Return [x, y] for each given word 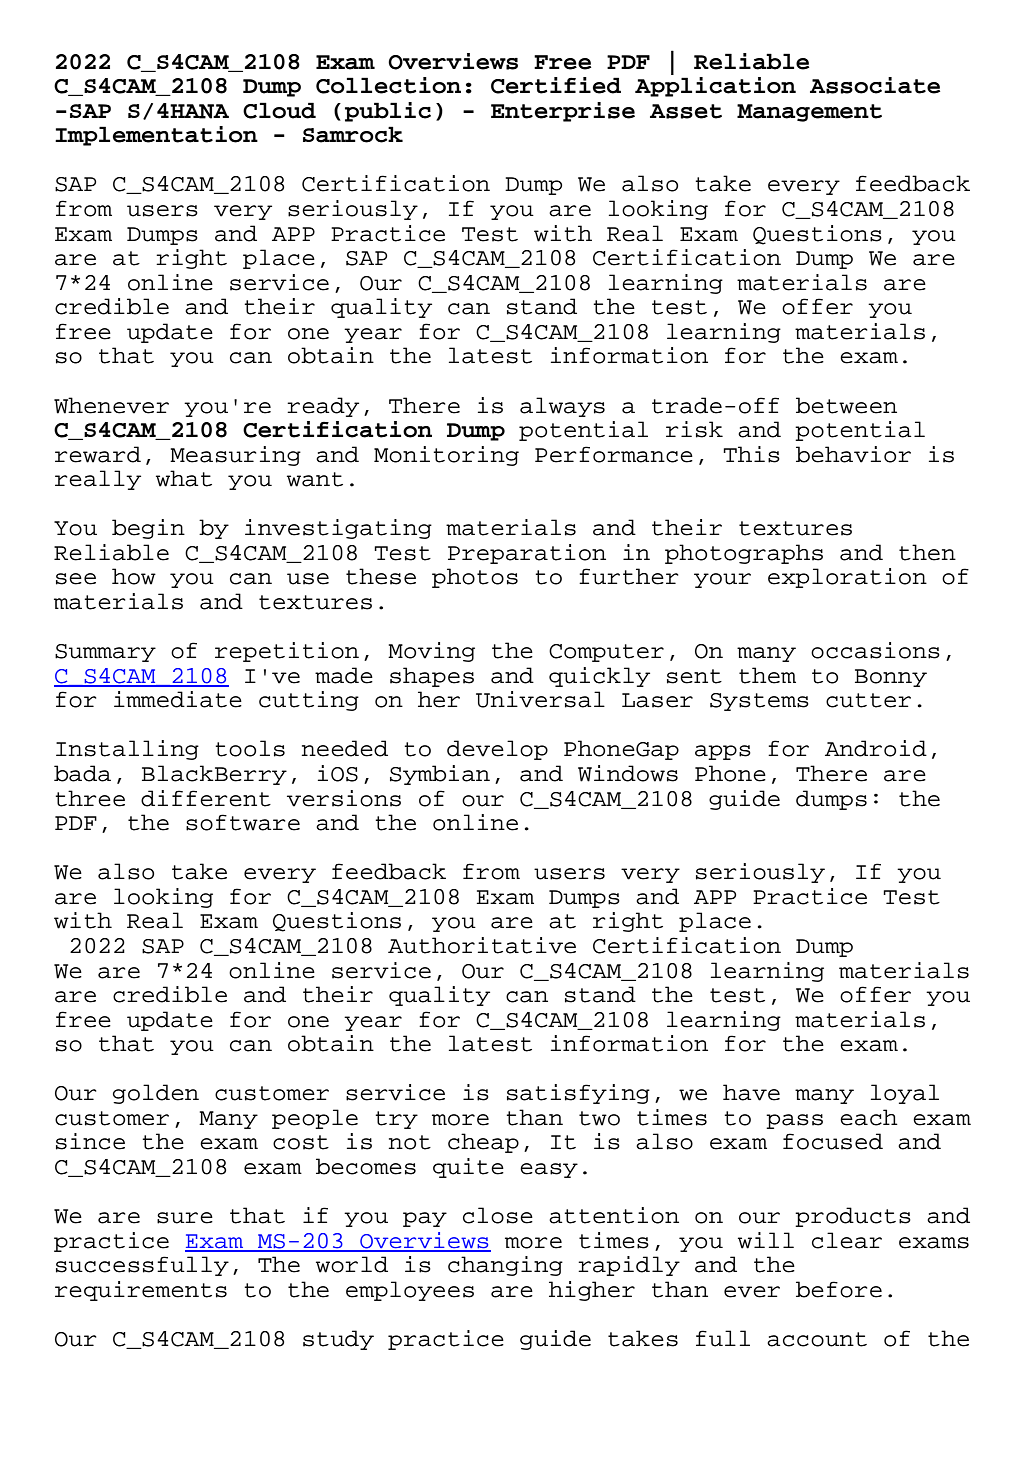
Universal [540, 699]
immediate [178, 699]
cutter [868, 700]
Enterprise [563, 112]
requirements [141, 1291]
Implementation [156, 136]
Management [809, 113]
